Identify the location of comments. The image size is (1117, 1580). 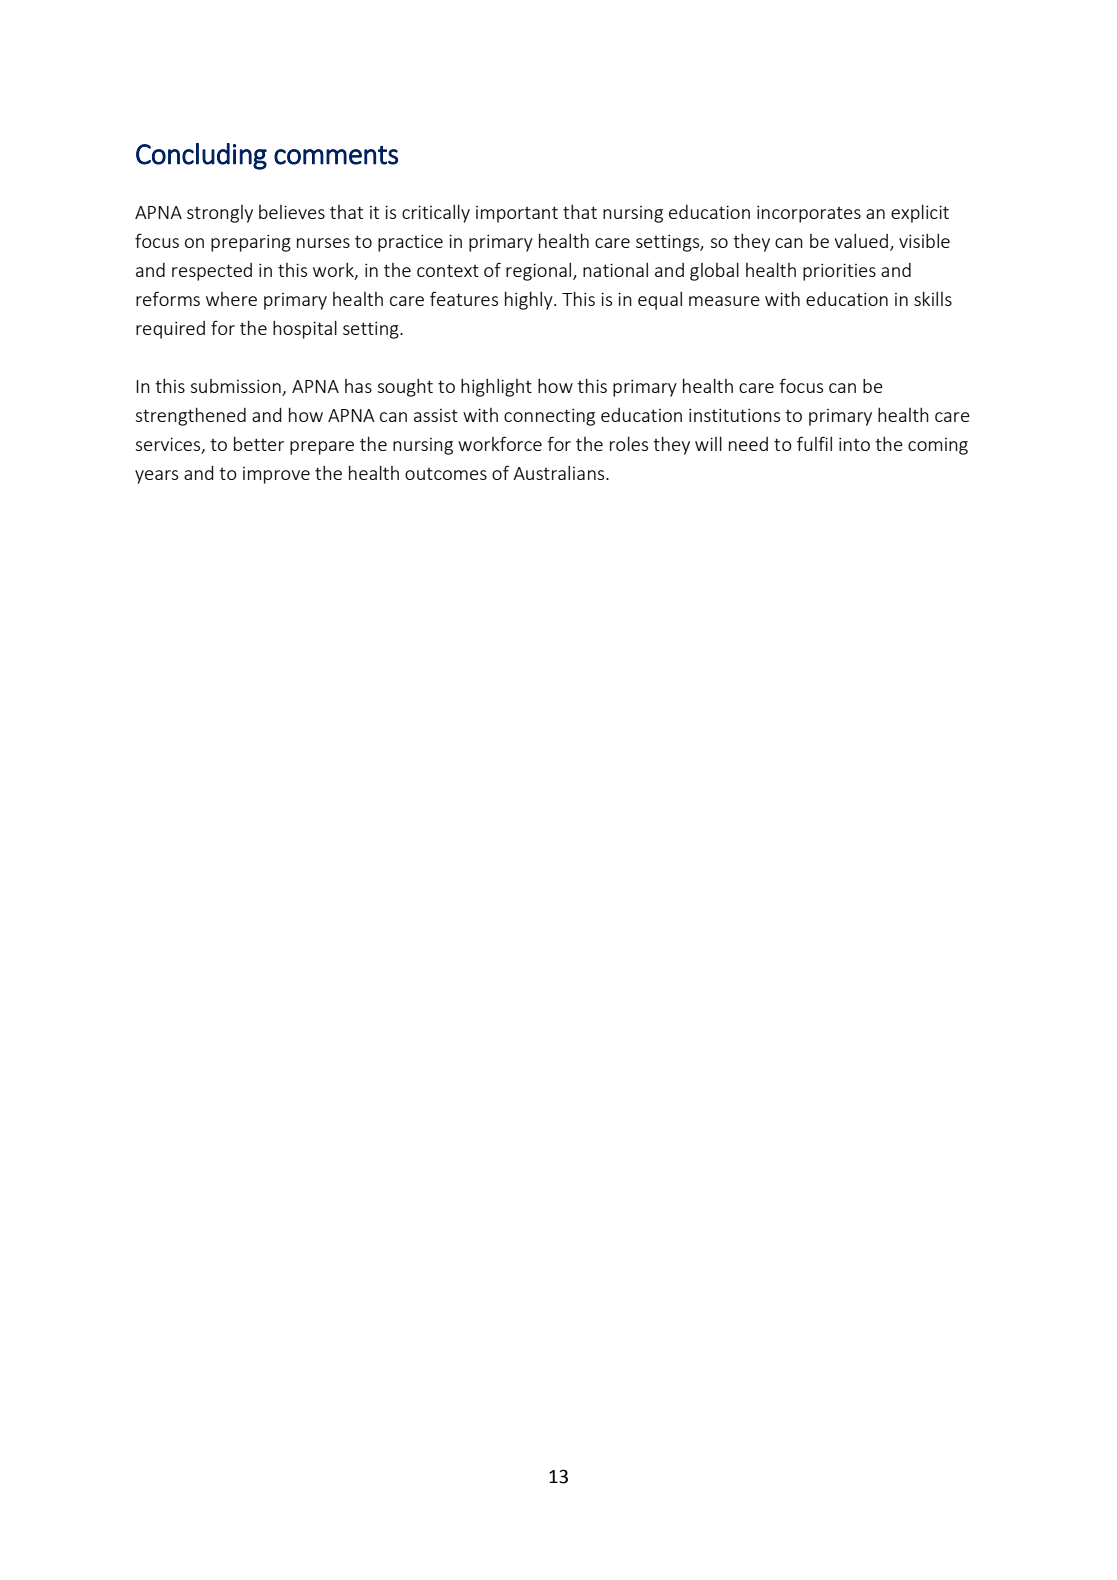
(336, 155).
